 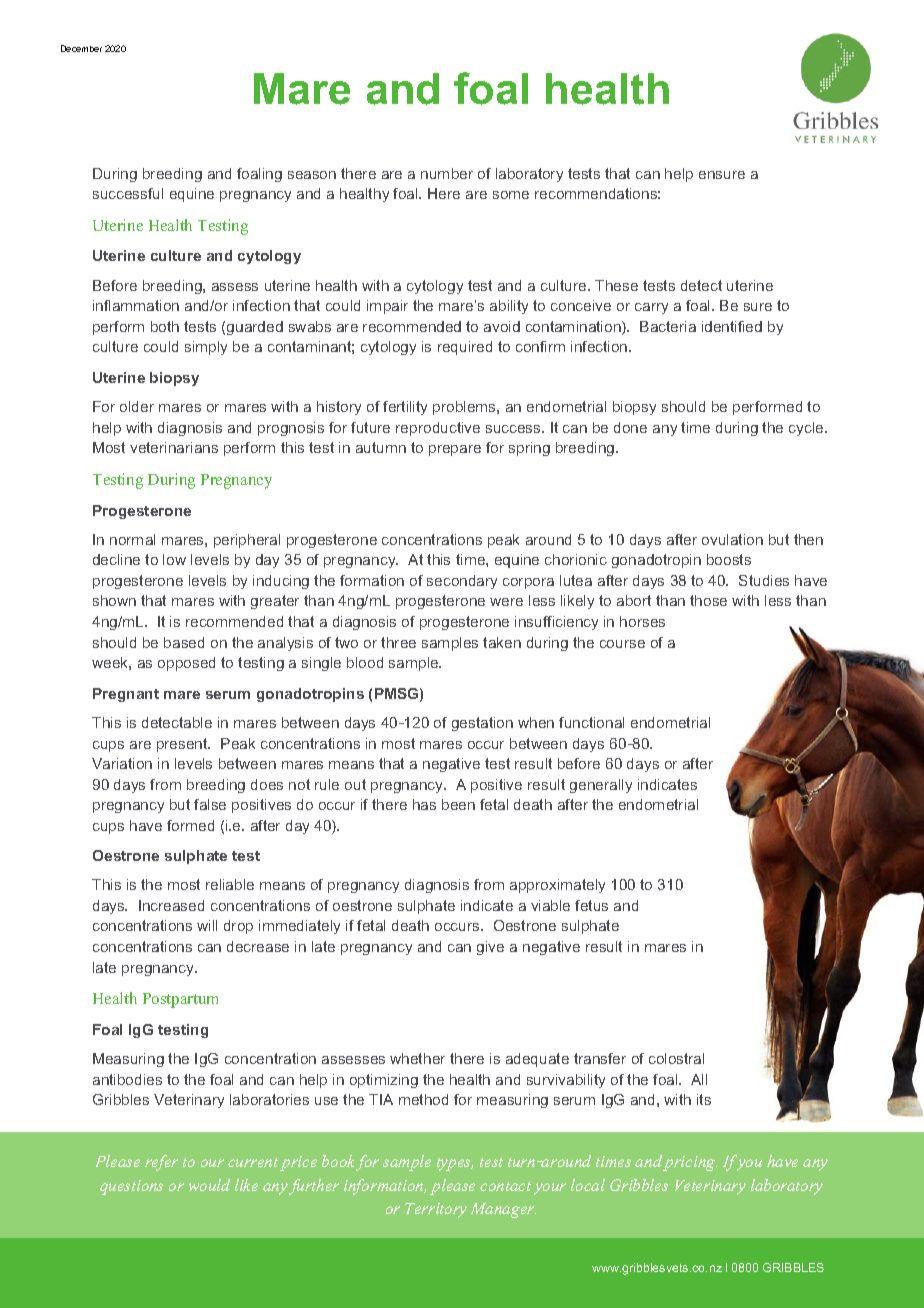 What do you see at coordinates (161, 1163) in the image?
I see `refer` at bounding box center [161, 1163].
